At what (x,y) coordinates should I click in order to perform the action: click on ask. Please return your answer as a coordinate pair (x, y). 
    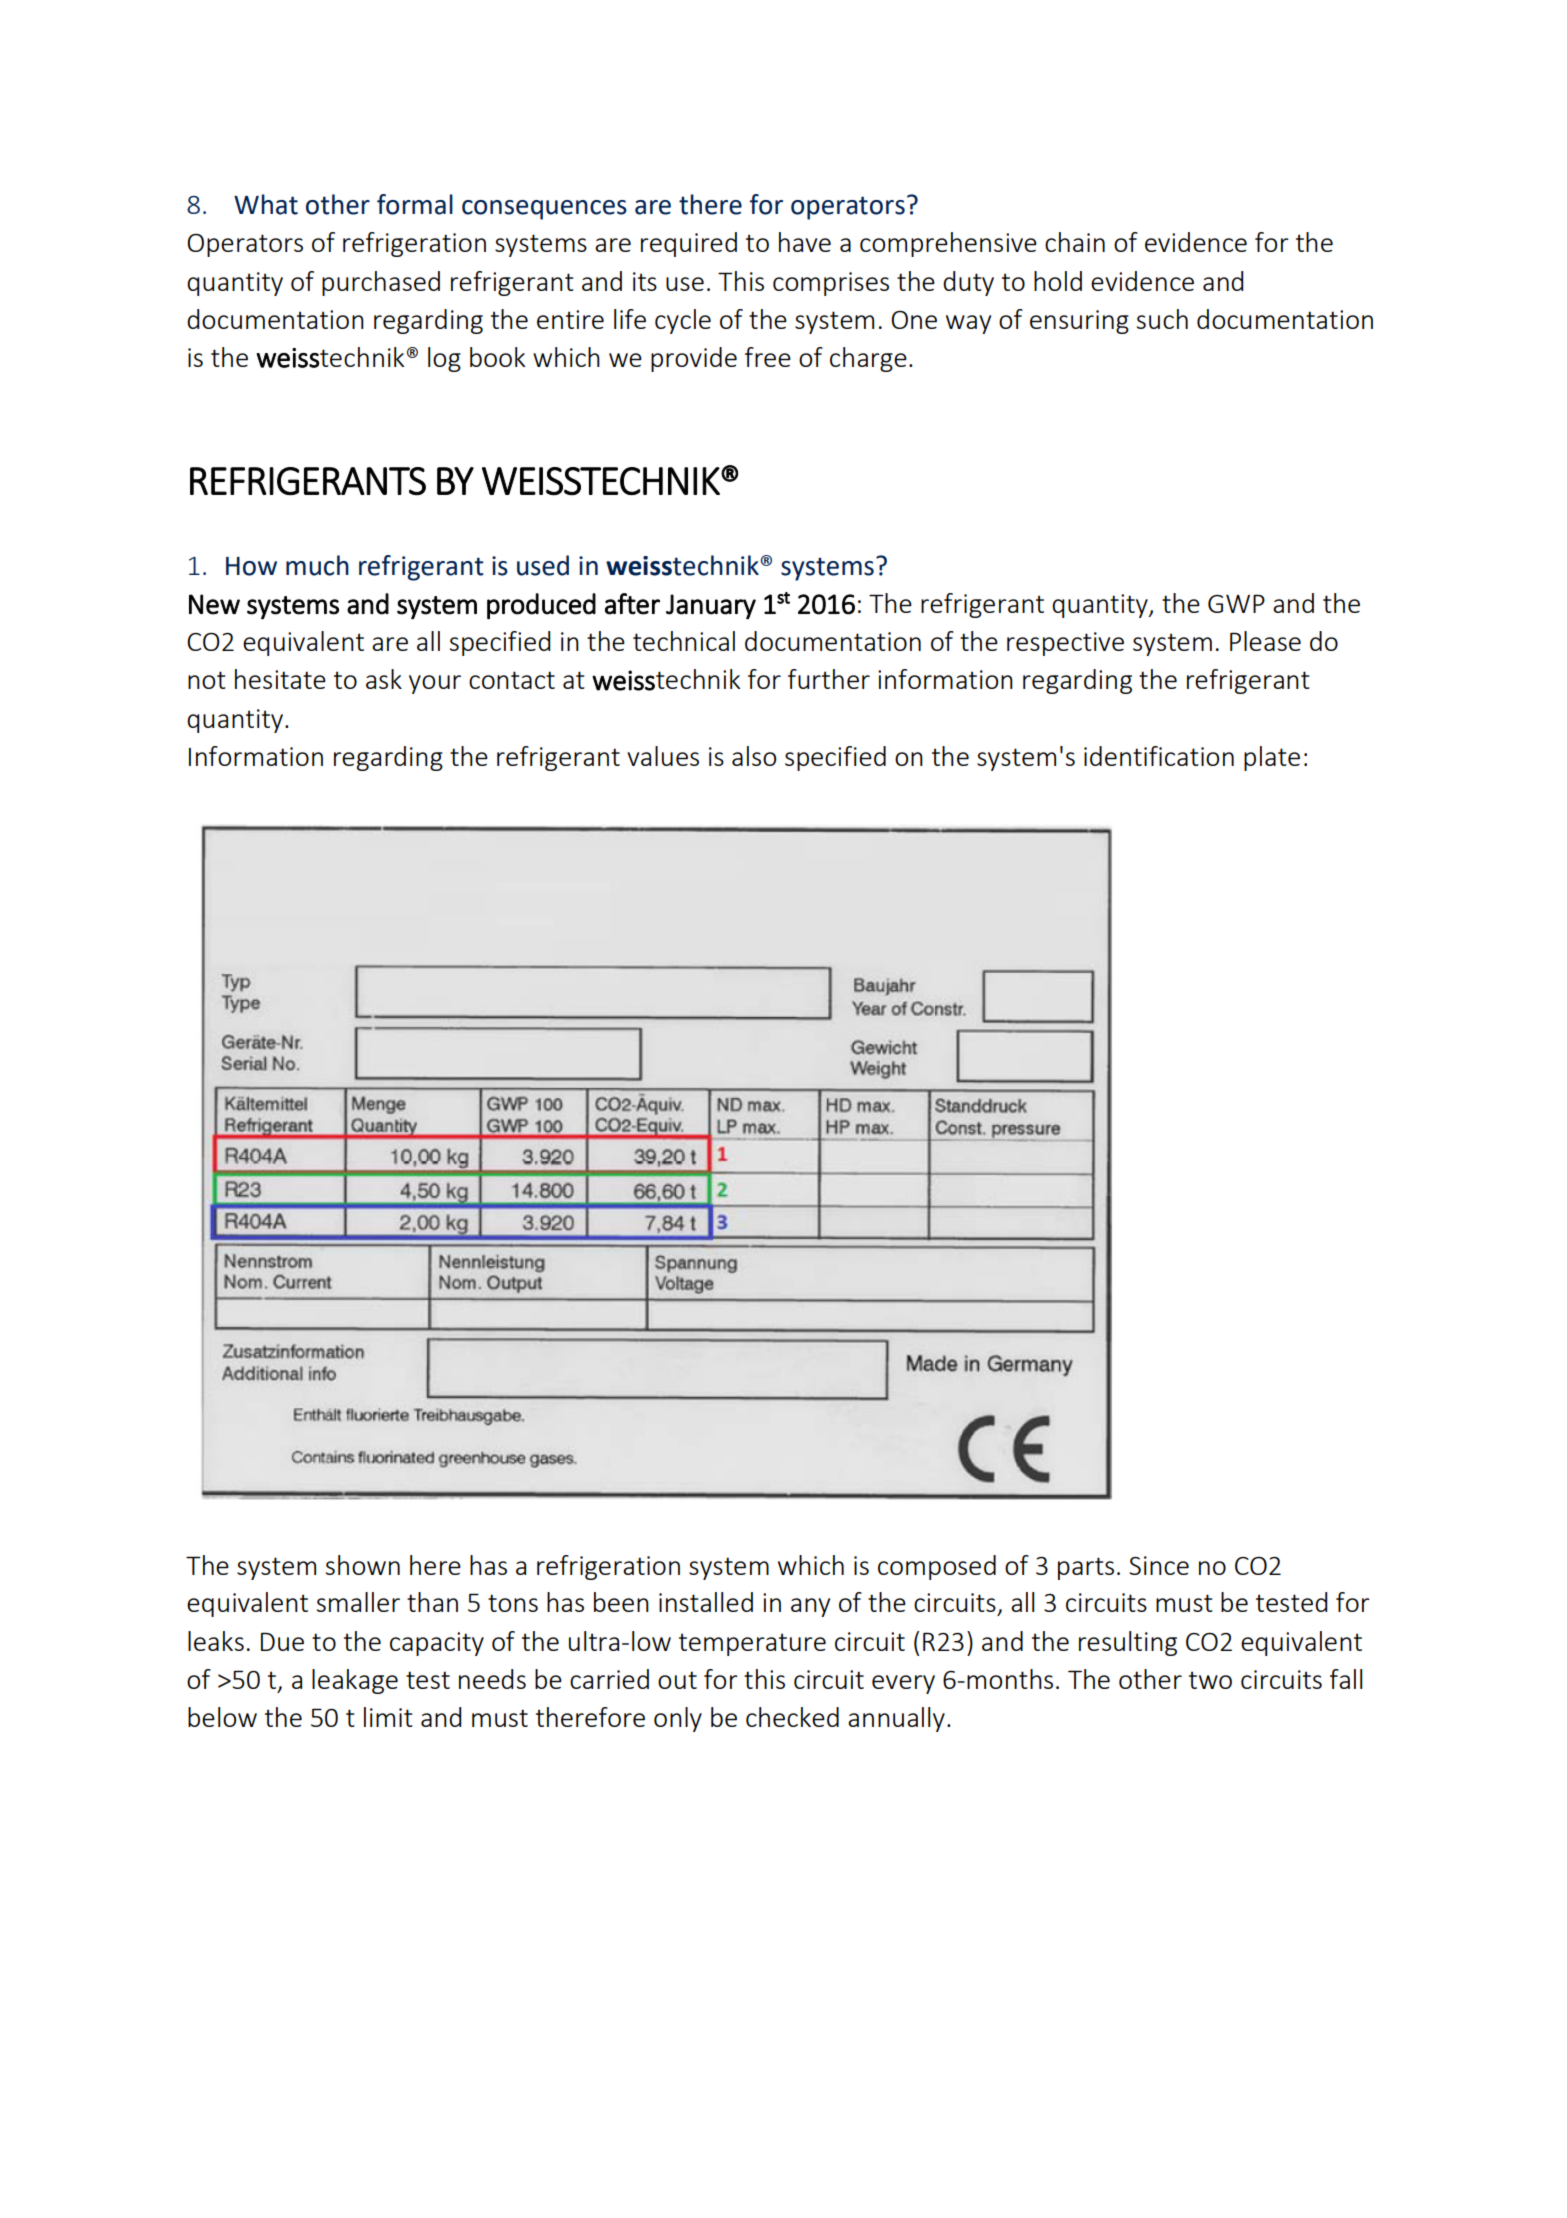
    Looking at the image, I should click on (384, 679).
